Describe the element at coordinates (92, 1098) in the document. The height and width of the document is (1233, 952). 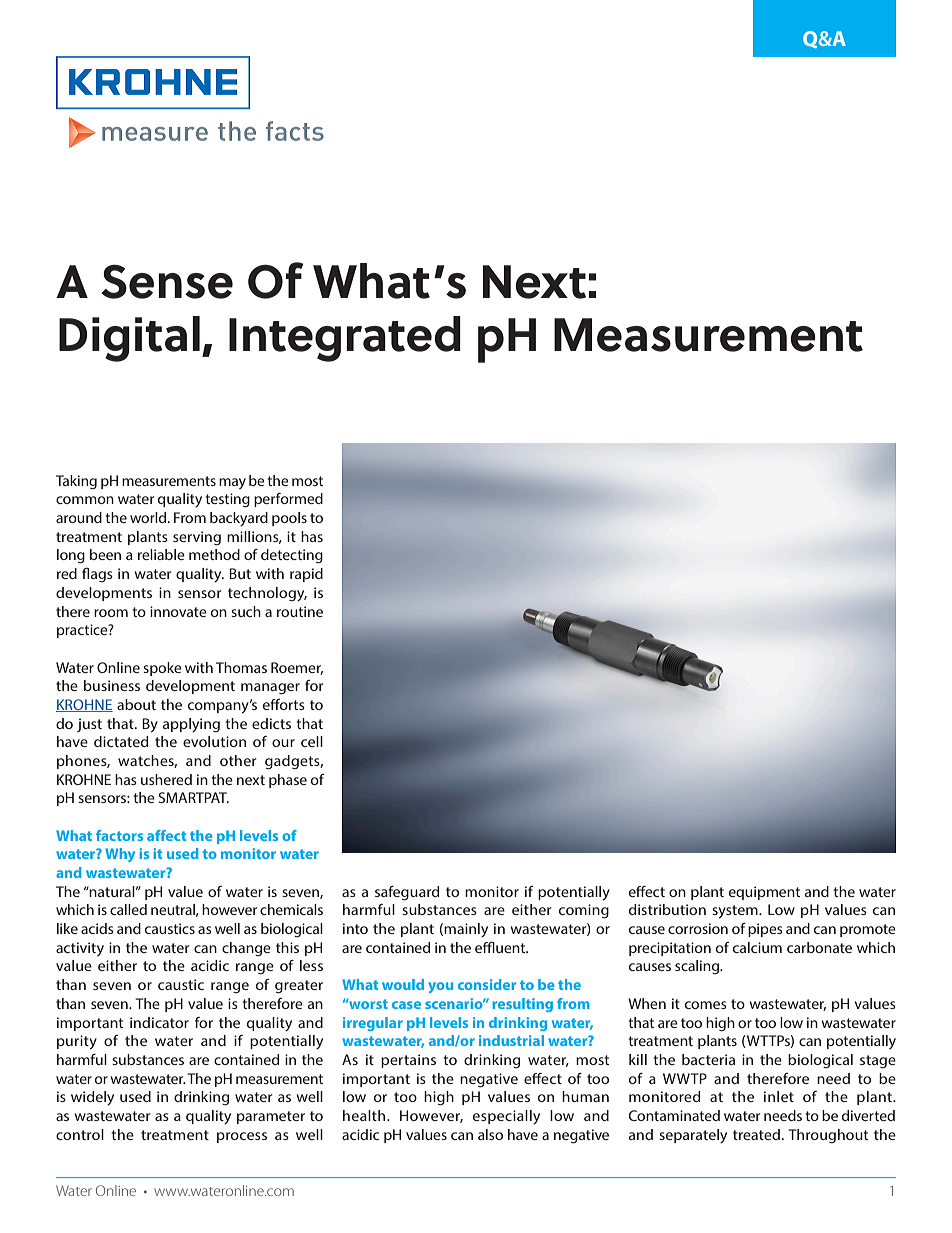
I see `widely` at that location.
